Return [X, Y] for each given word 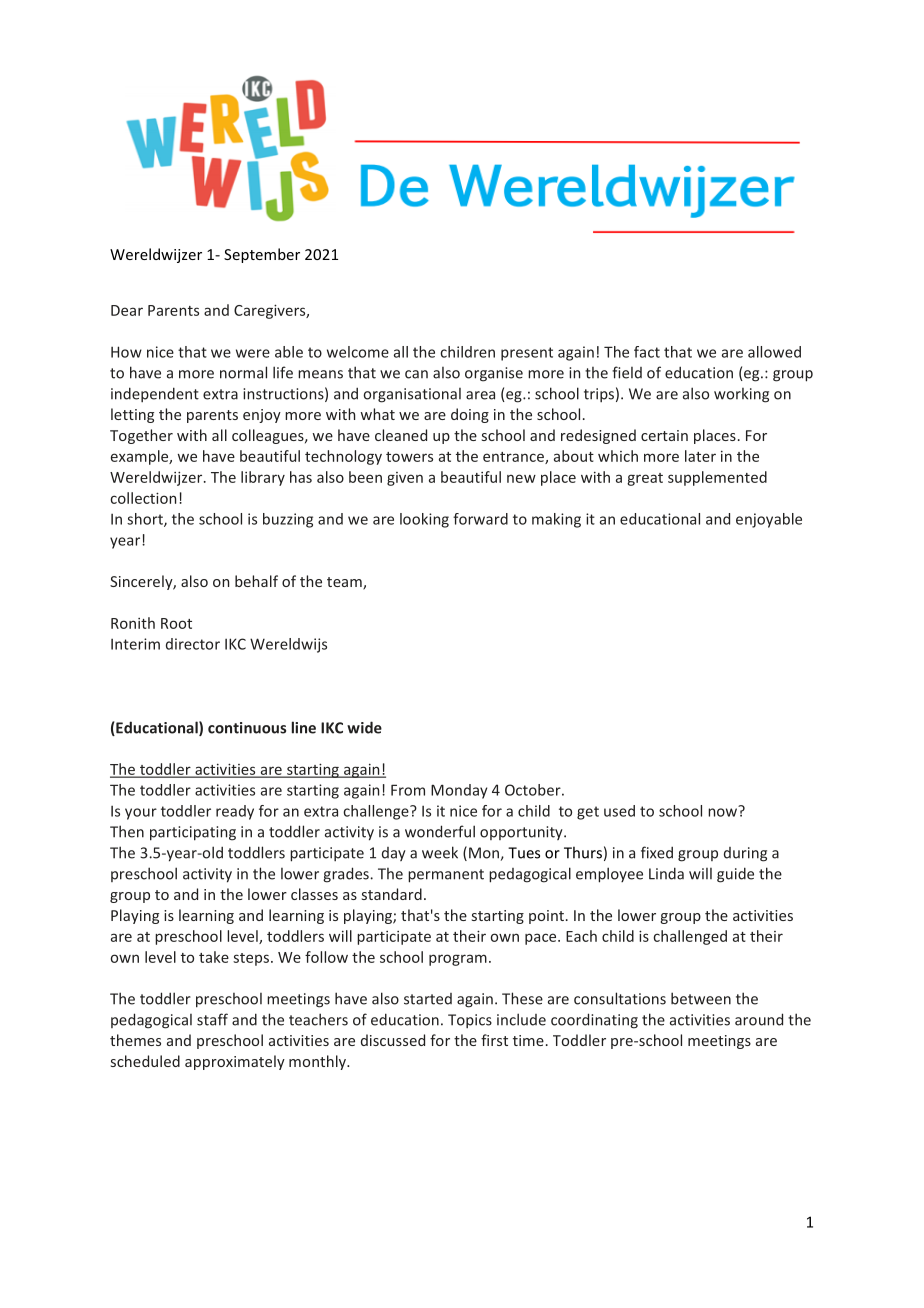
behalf [256, 581]
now [724, 811]
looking [424, 520]
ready [235, 812]
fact [647, 352]
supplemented [717, 478]
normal [243, 372]
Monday [459, 791]
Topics [470, 1021]
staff [212, 1019]
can [416, 374]
